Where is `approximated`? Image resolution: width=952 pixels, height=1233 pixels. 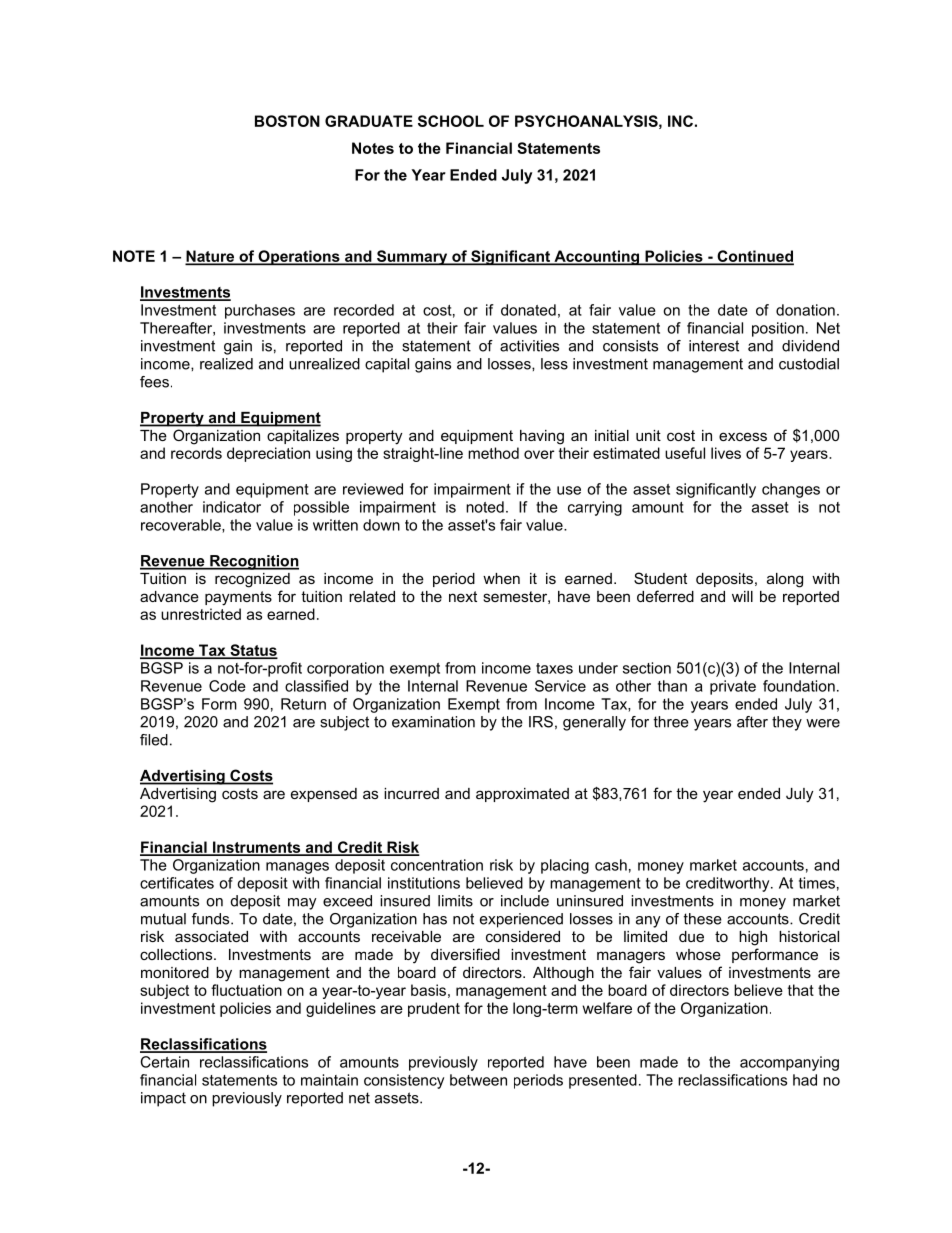
approximated is located at coordinates (522, 795).
